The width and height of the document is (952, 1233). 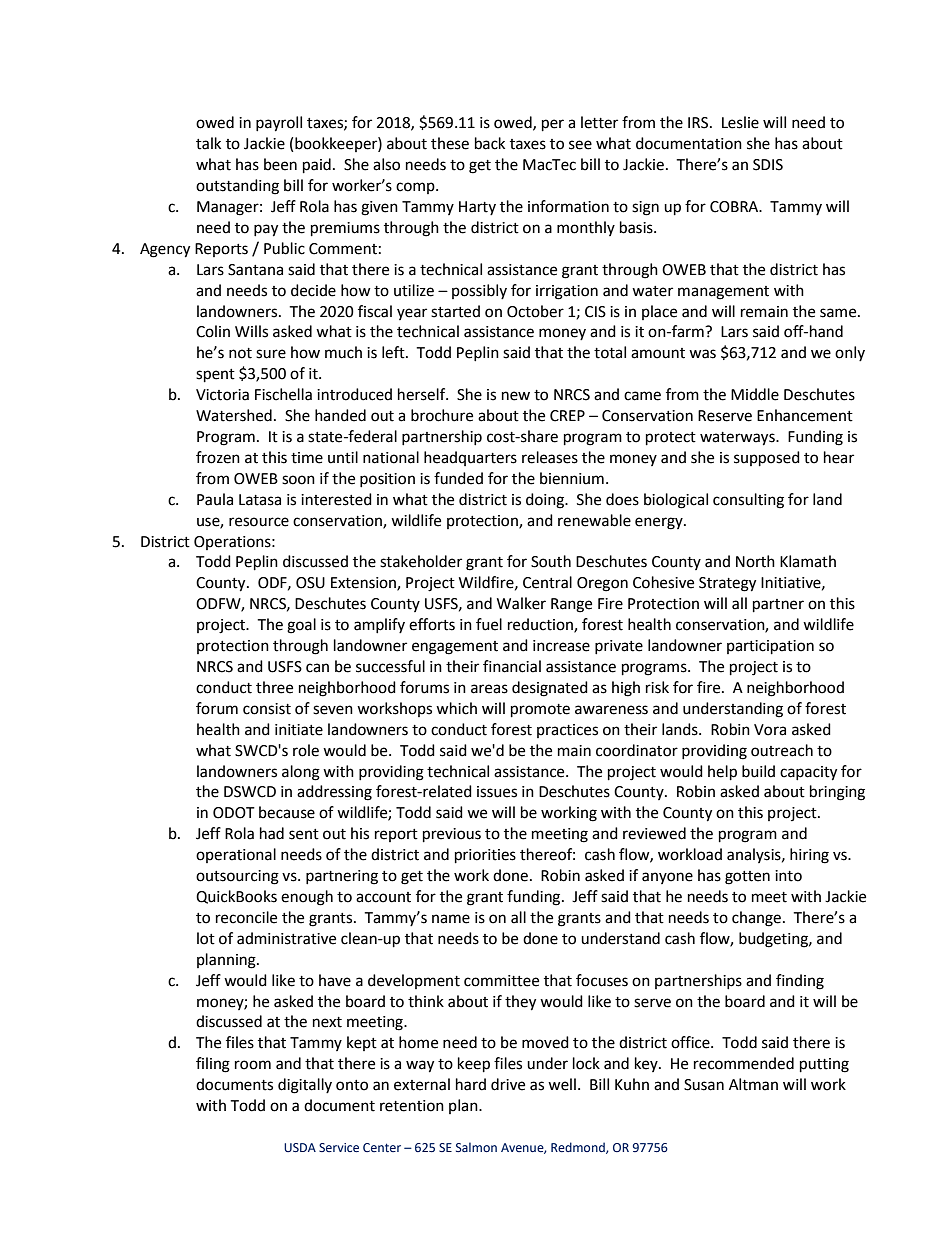 I want to click on promote, so click(x=540, y=711).
